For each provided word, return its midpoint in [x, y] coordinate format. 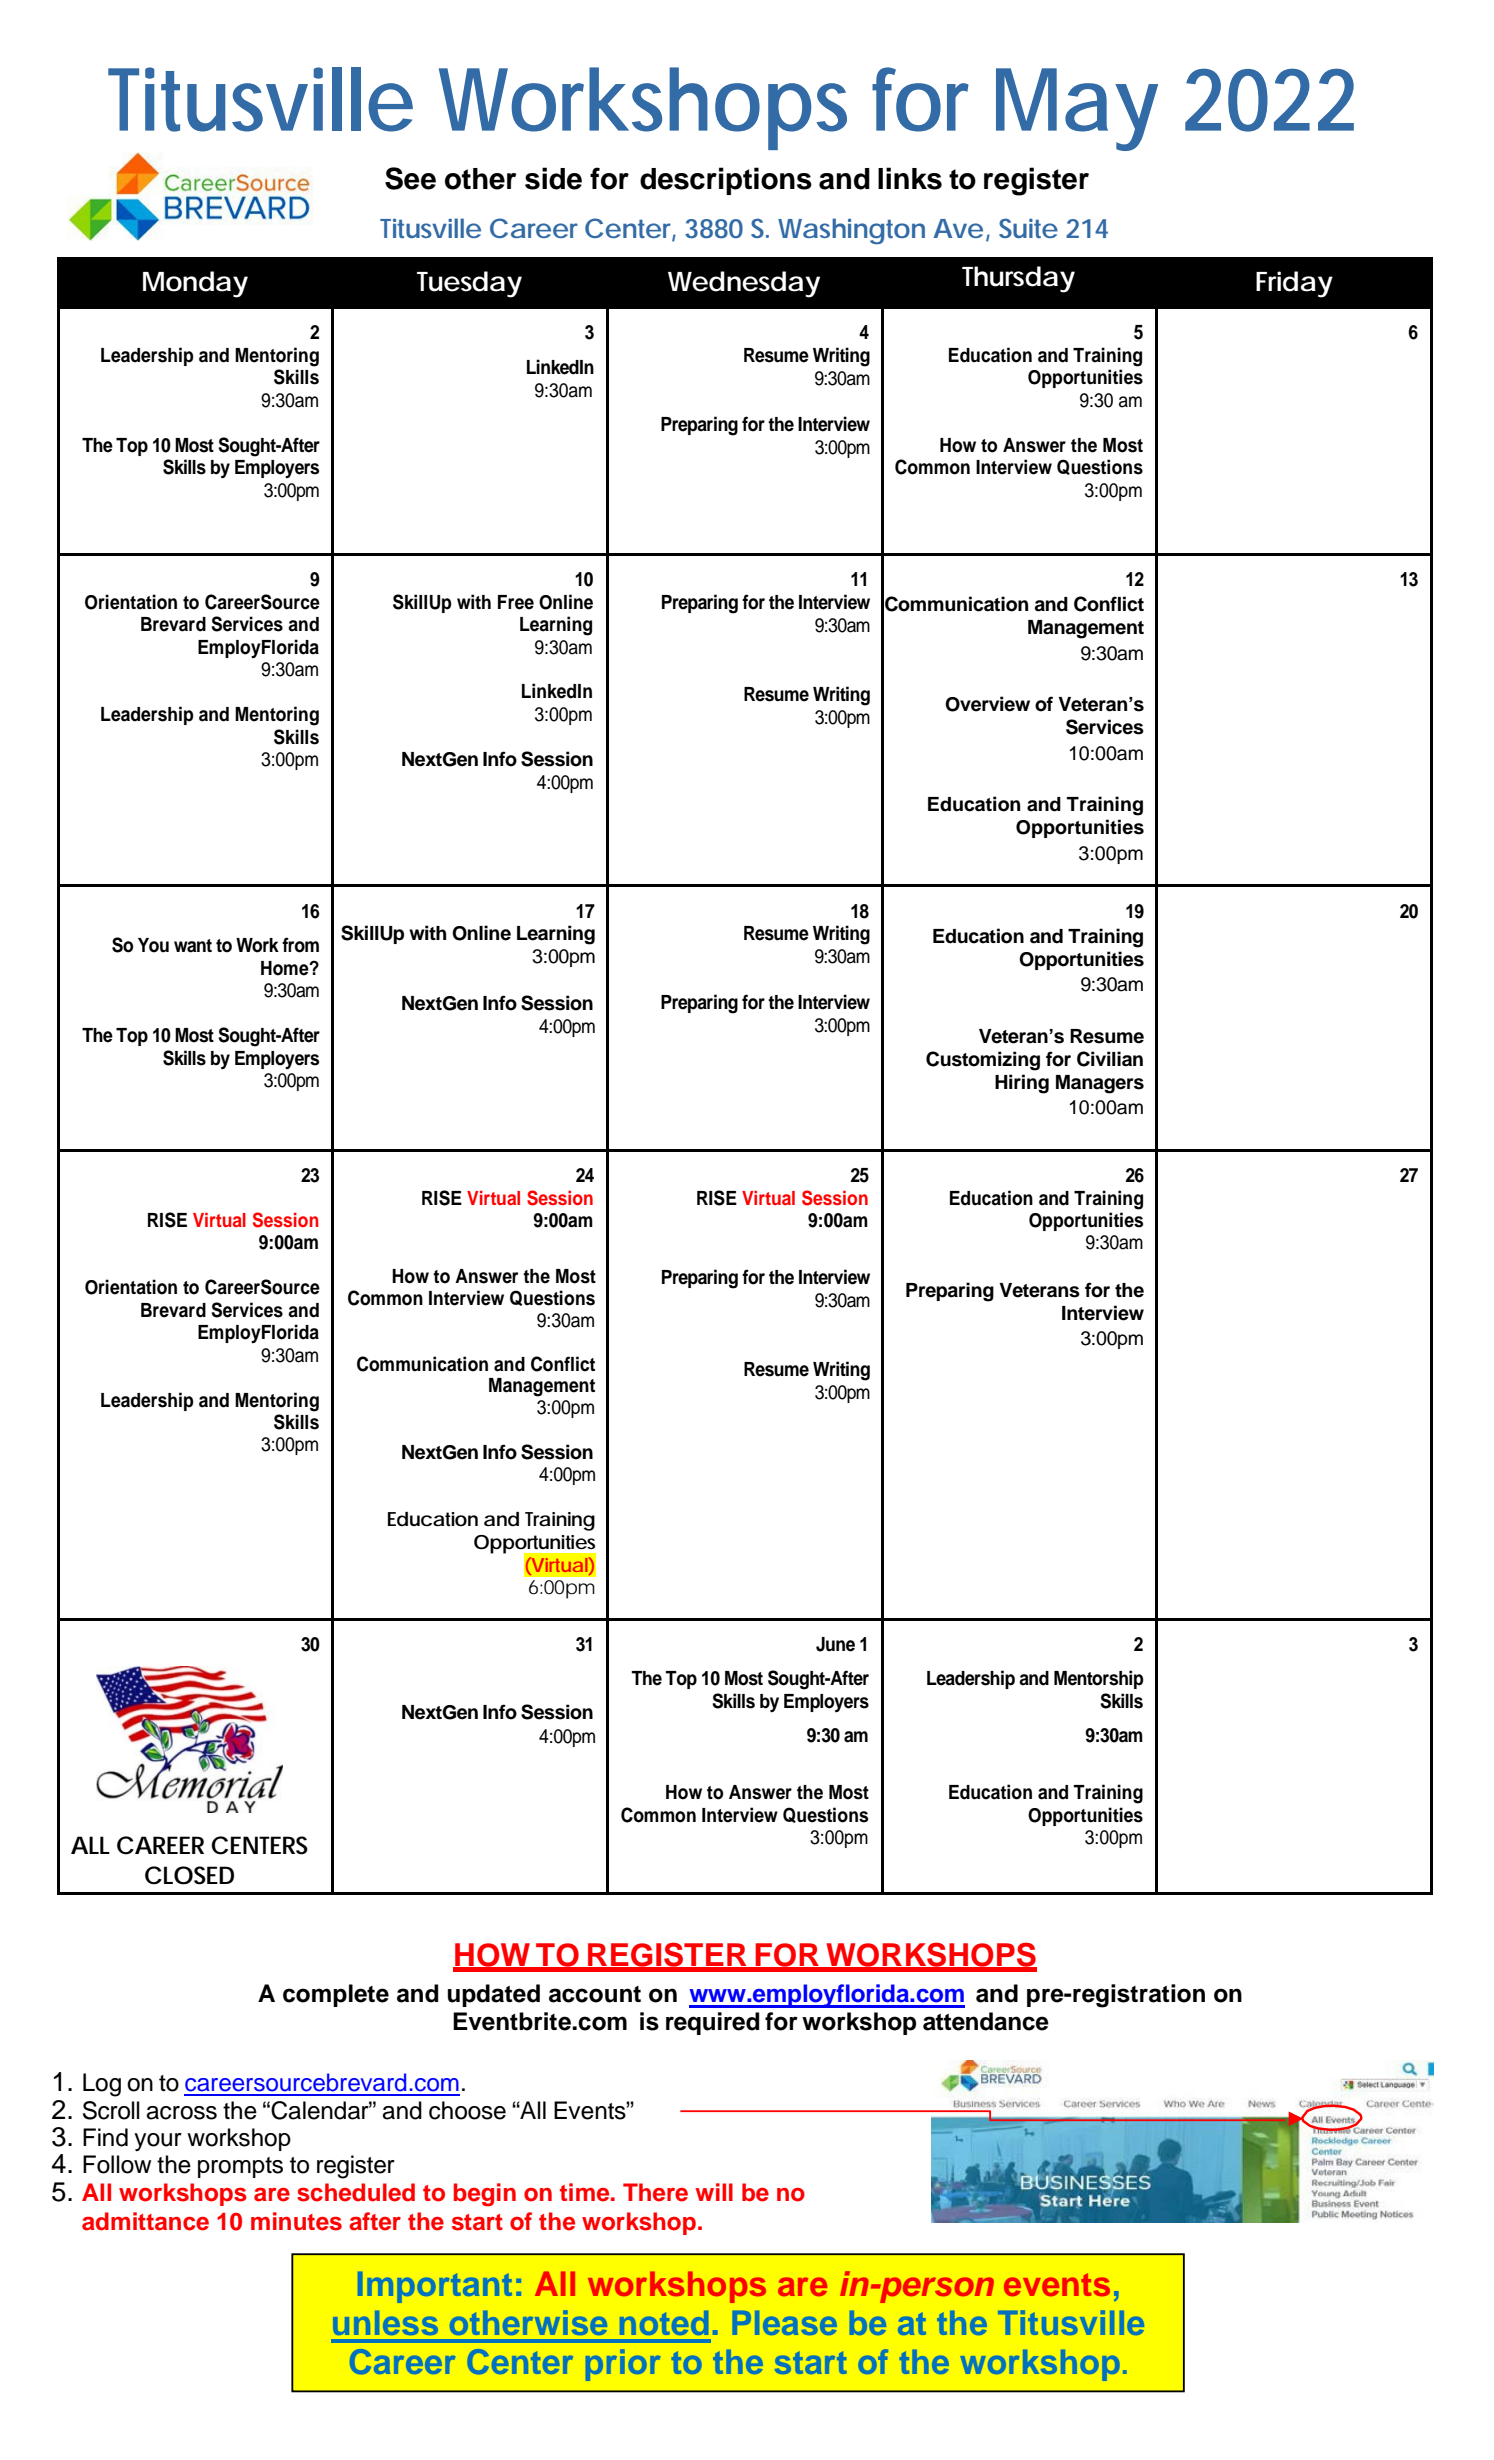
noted [664, 2323]
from [300, 945]
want [193, 946]
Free [516, 602]
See [410, 178]
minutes [296, 2221]
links [910, 178]
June [835, 1644]
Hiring [1022, 1084]
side [553, 178]
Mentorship [1098, 1679]
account [595, 1994]
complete [336, 1995]
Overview [987, 704]
